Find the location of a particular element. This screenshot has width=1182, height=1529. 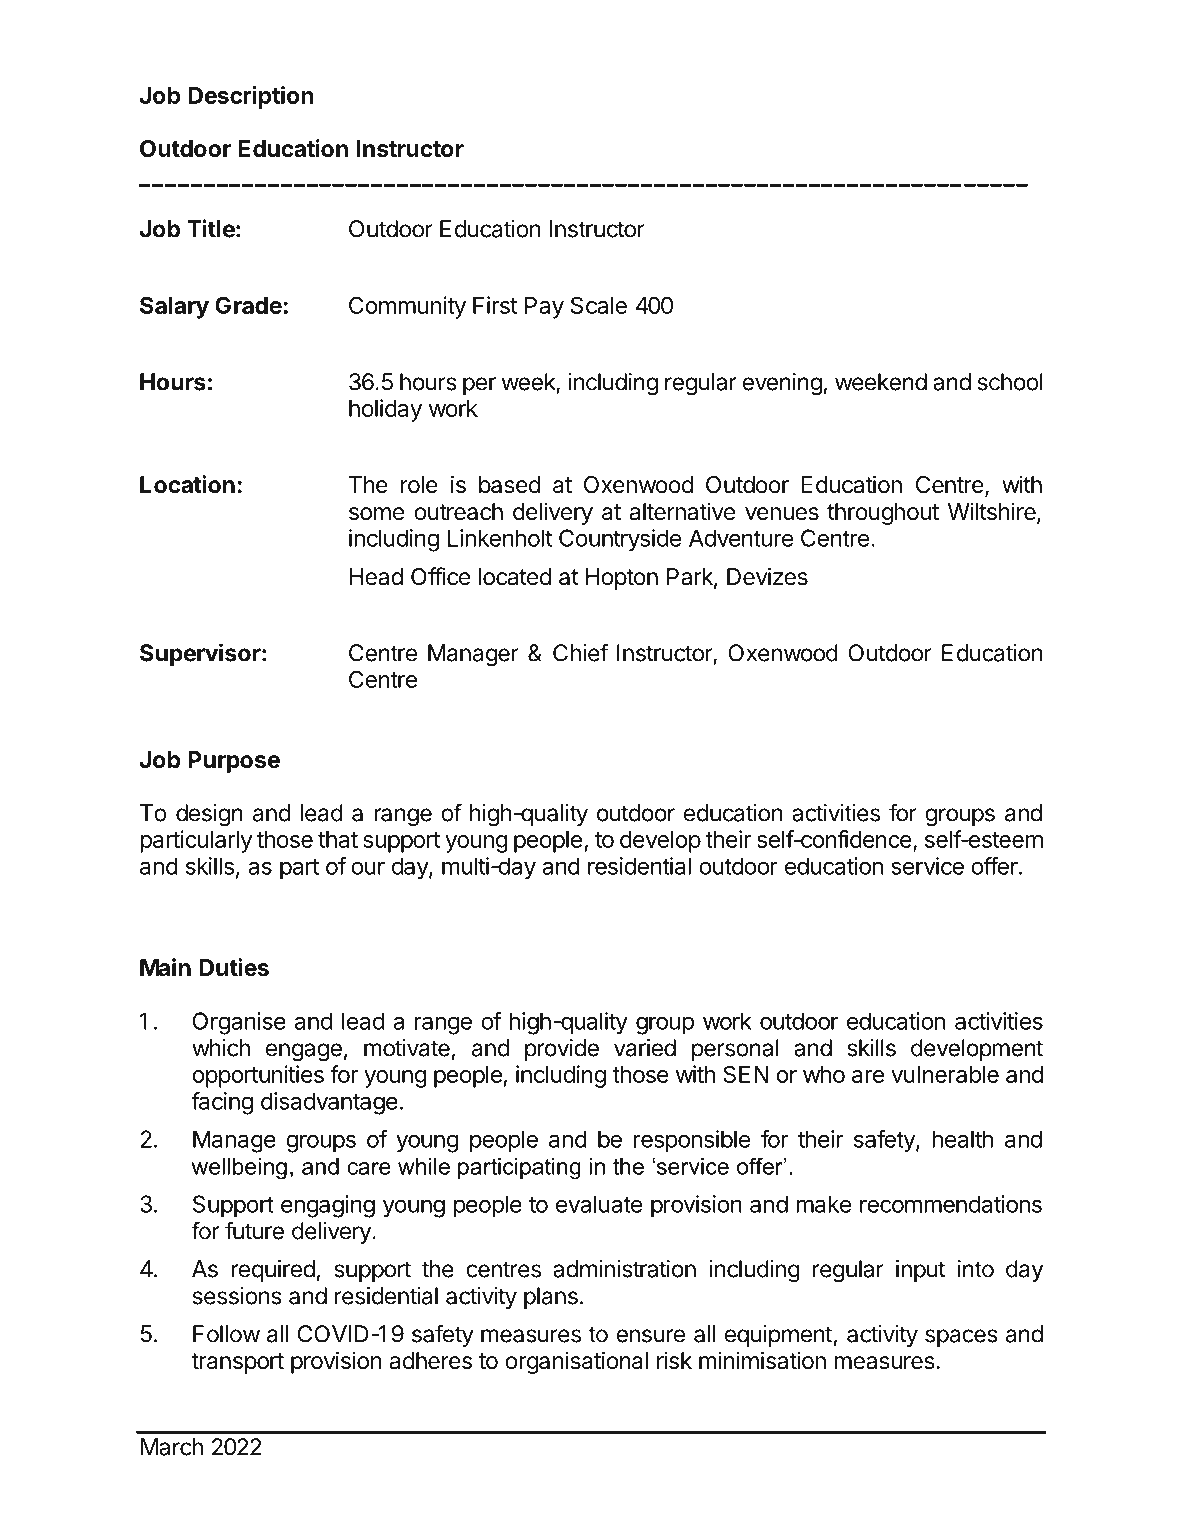

based is located at coordinates (509, 485).
